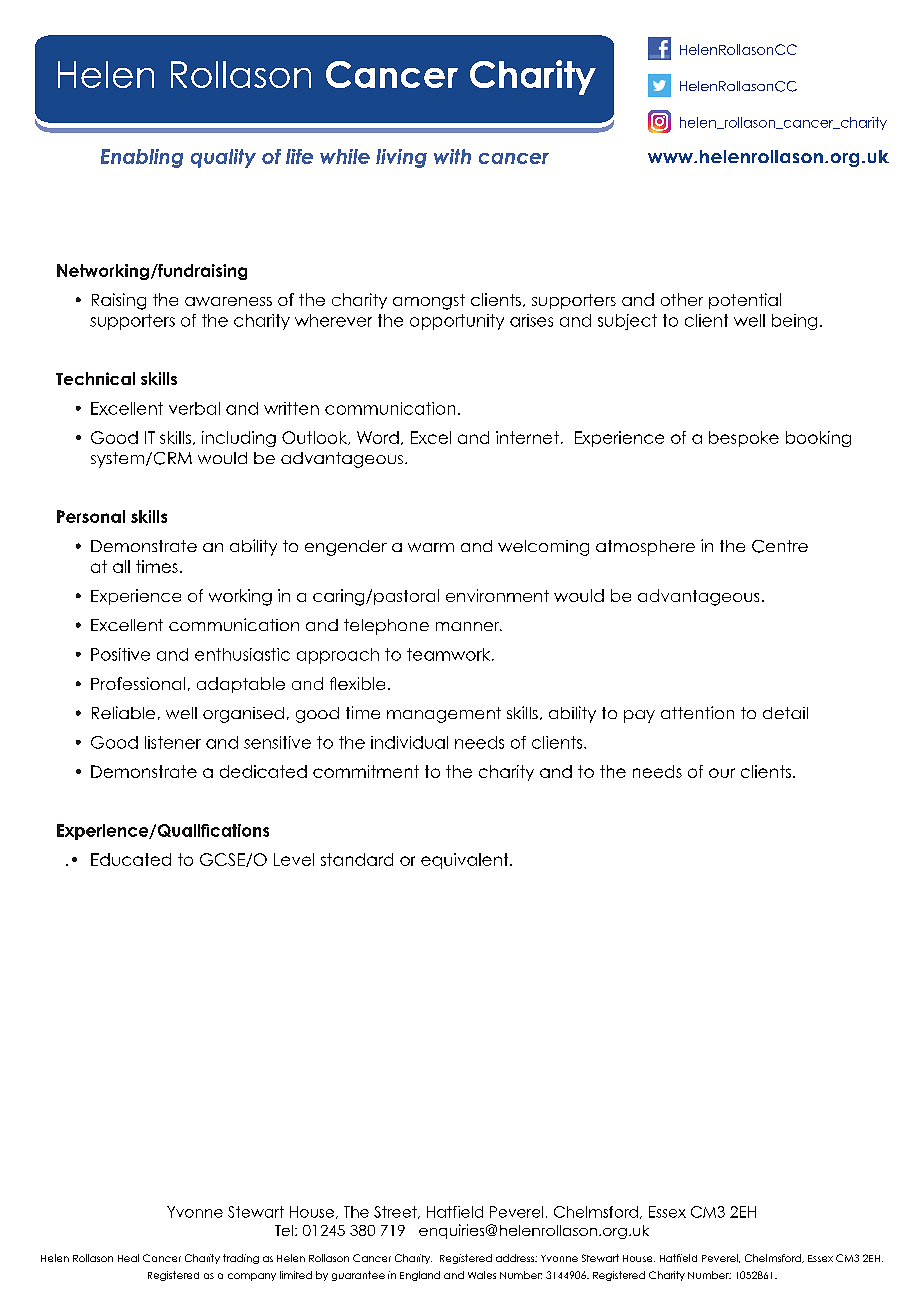  Describe the element at coordinates (378, 437) in the screenshot. I see `Word` at that location.
